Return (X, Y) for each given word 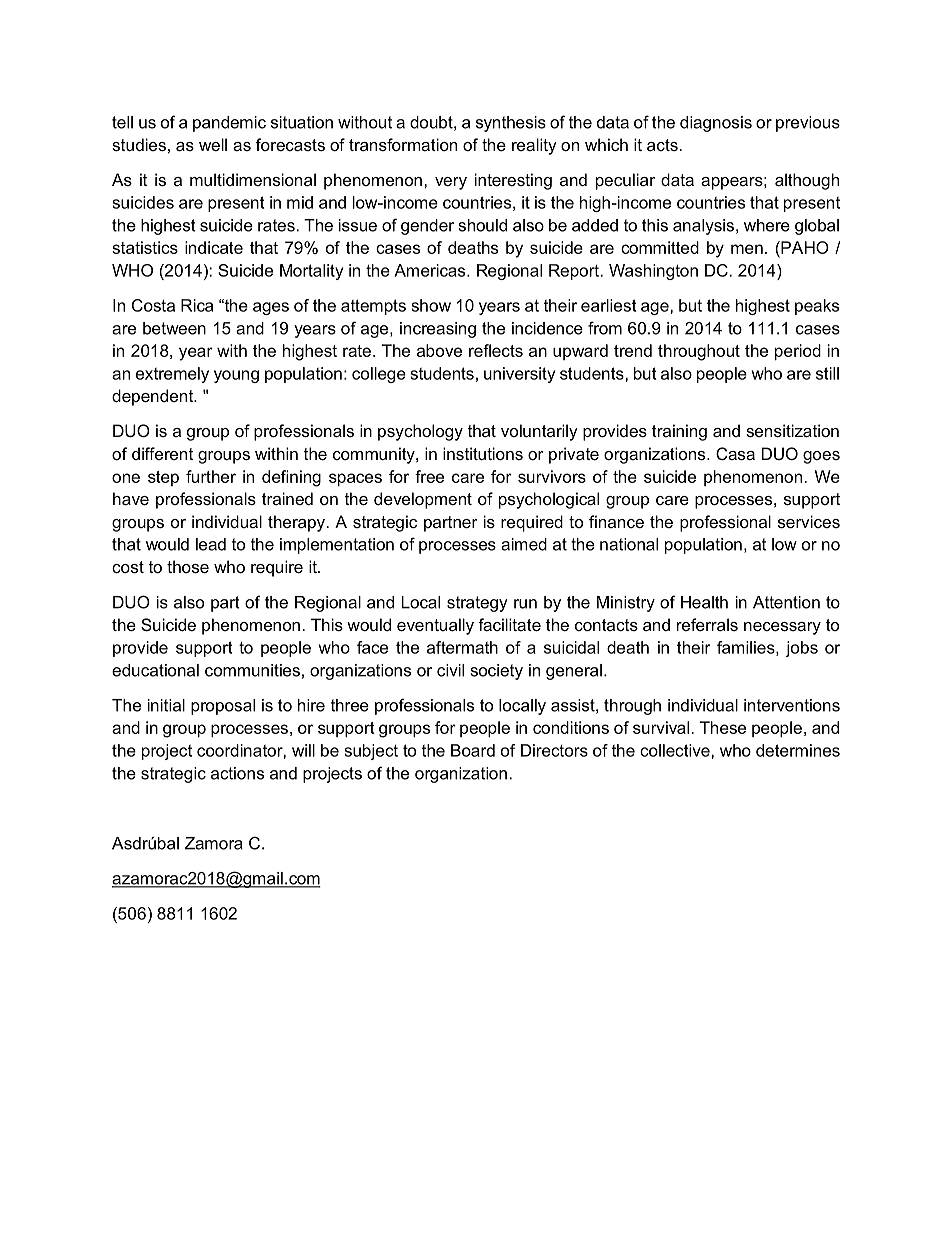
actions (237, 773)
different (162, 453)
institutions (483, 453)
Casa (735, 453)
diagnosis (716, 124)
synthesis (511, 124)
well (213, 144)
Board (473, 750)
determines (798, 750)
